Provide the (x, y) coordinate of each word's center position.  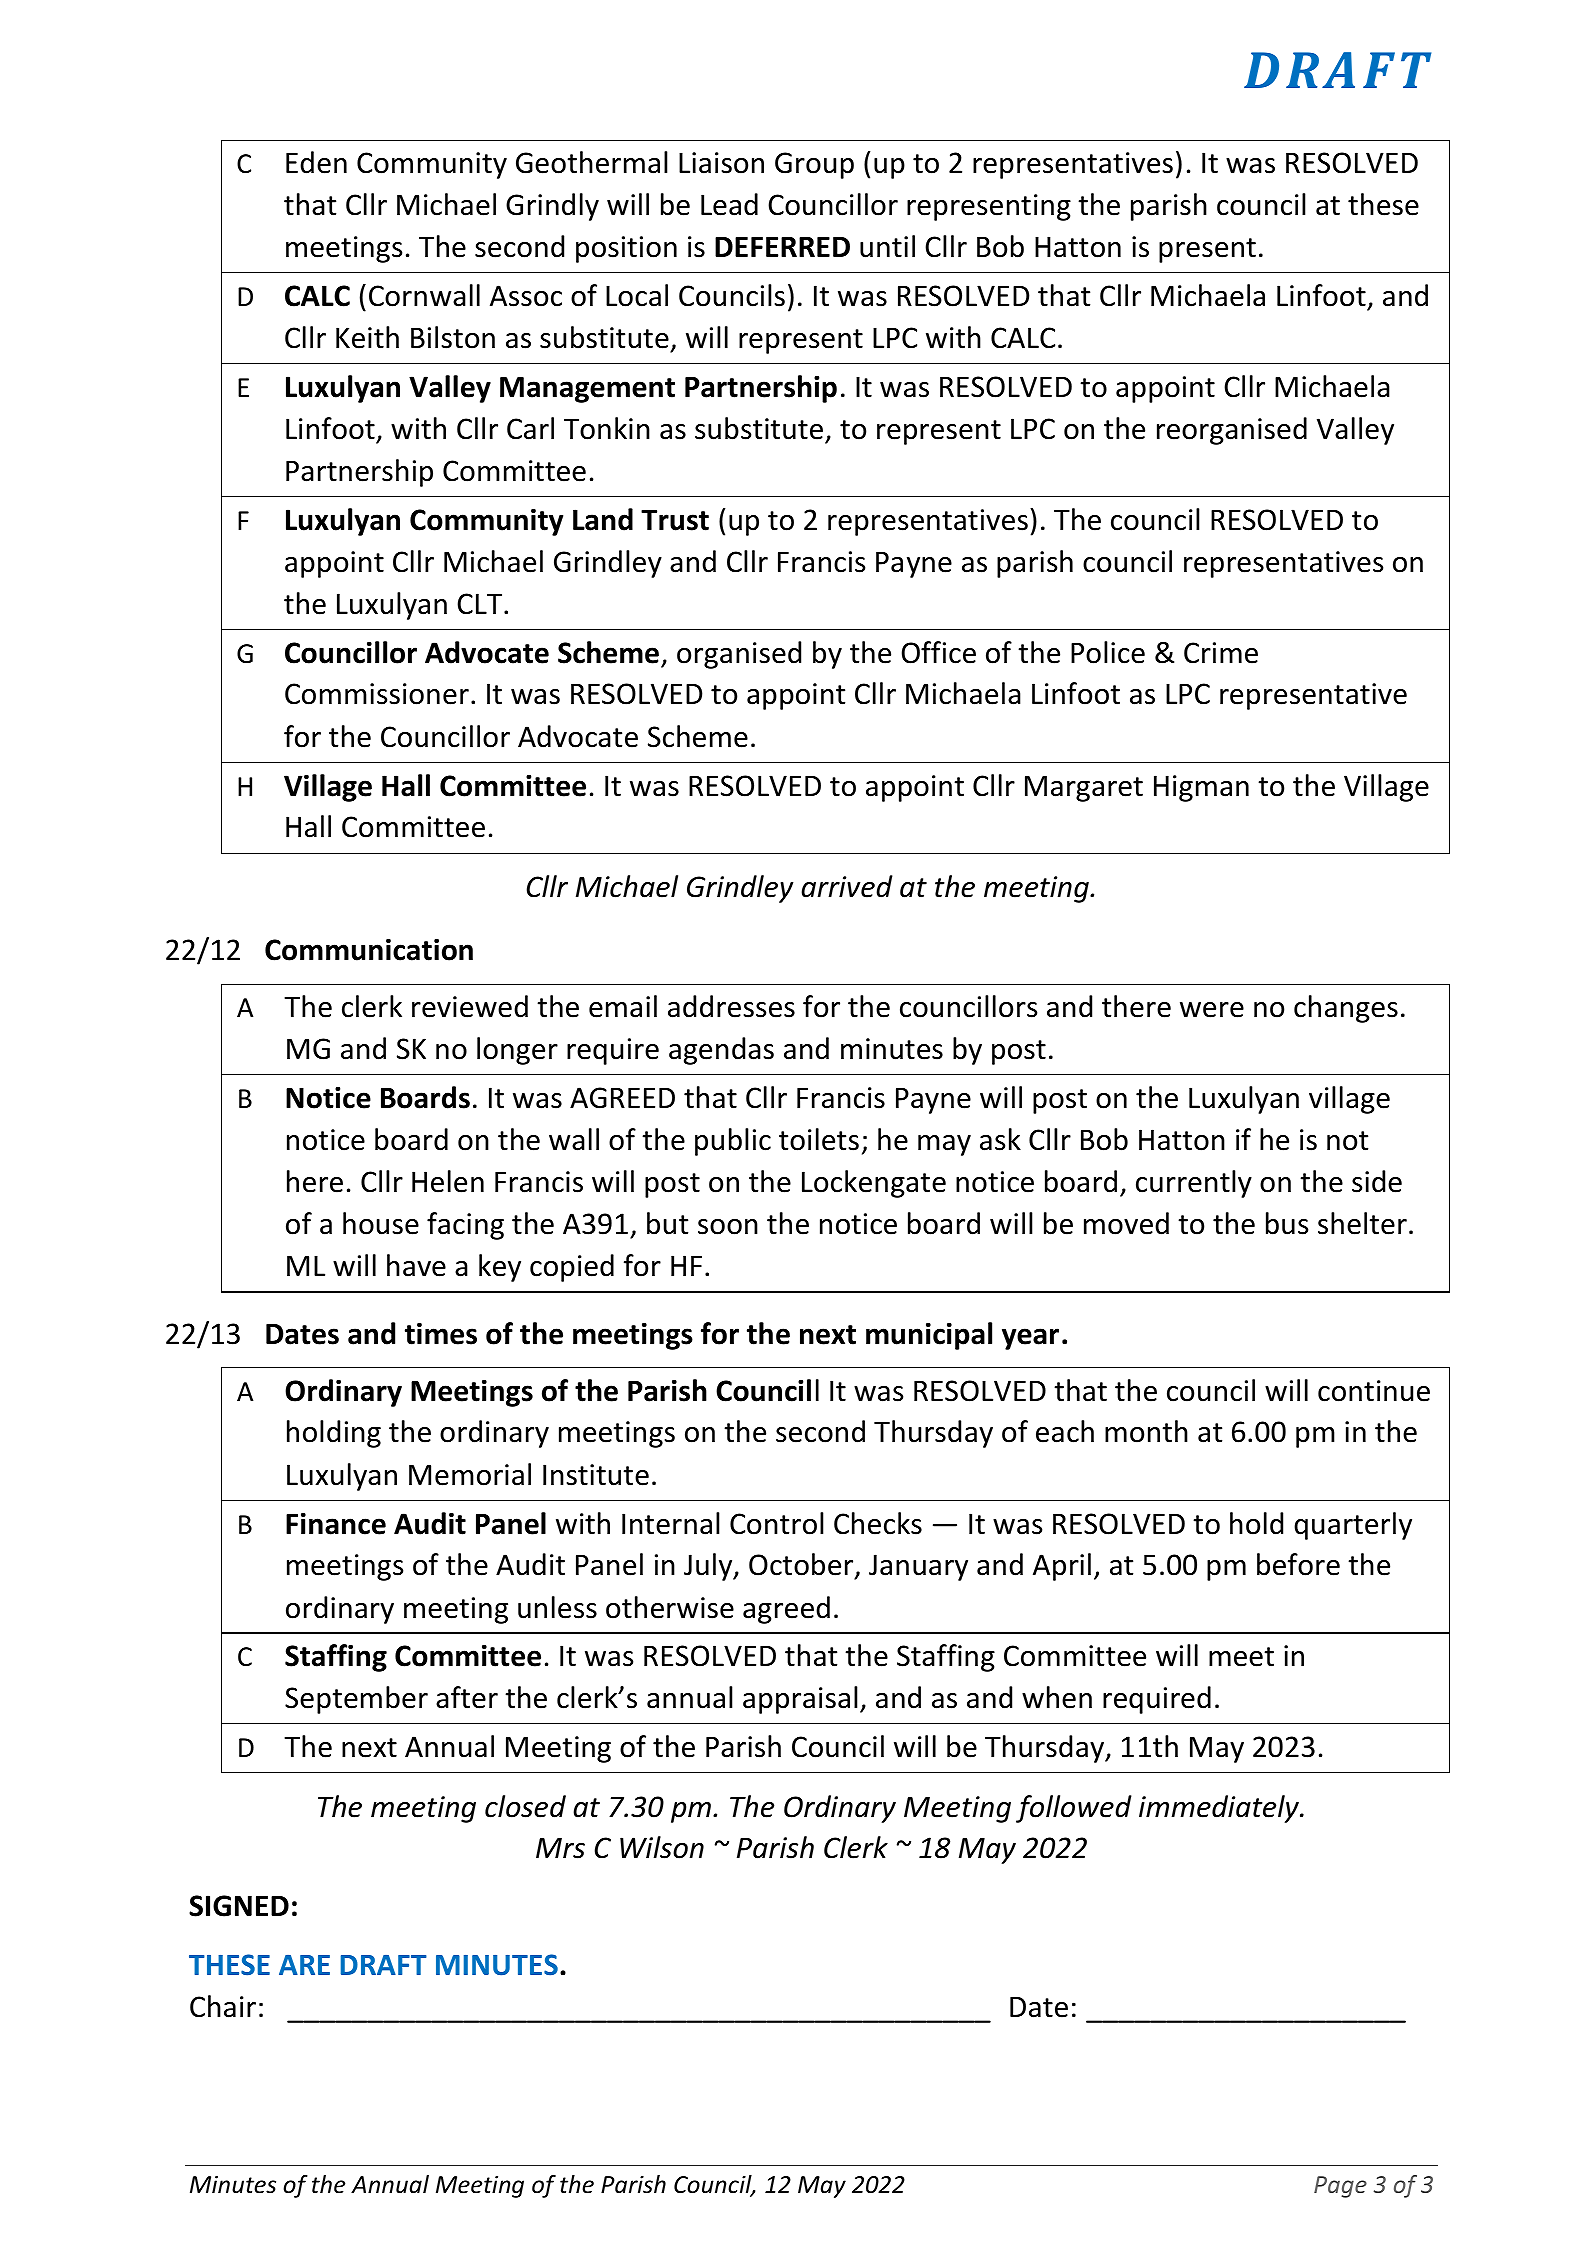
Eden (316, 162)
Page (1340, 2187)
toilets (819, 1139)
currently (1194, 1184)
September (356, 1700)
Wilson (662, 1847)
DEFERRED (782, 247)
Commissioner (377, 694)
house (381, 1223)
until (887, 246)
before (1298, 1564)
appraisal (800, 1700)
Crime (1221, 653)
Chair (223, 2006)
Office (939, 652)
